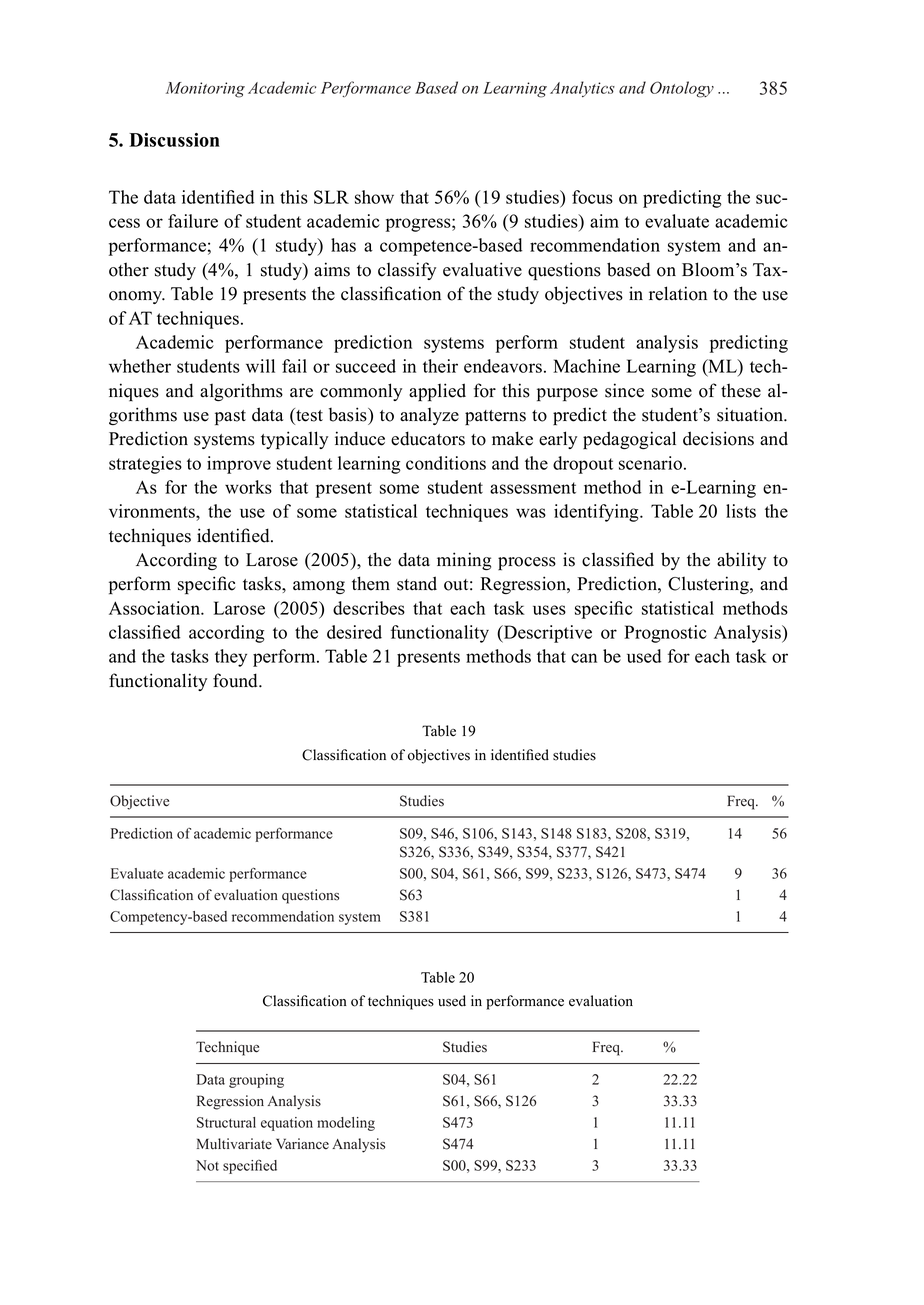 The width and height of the page is (924, 1305). What do you see at coordinates (629, 440) in the page?
I see `pedagogical` at bounding box center [629, 440].
